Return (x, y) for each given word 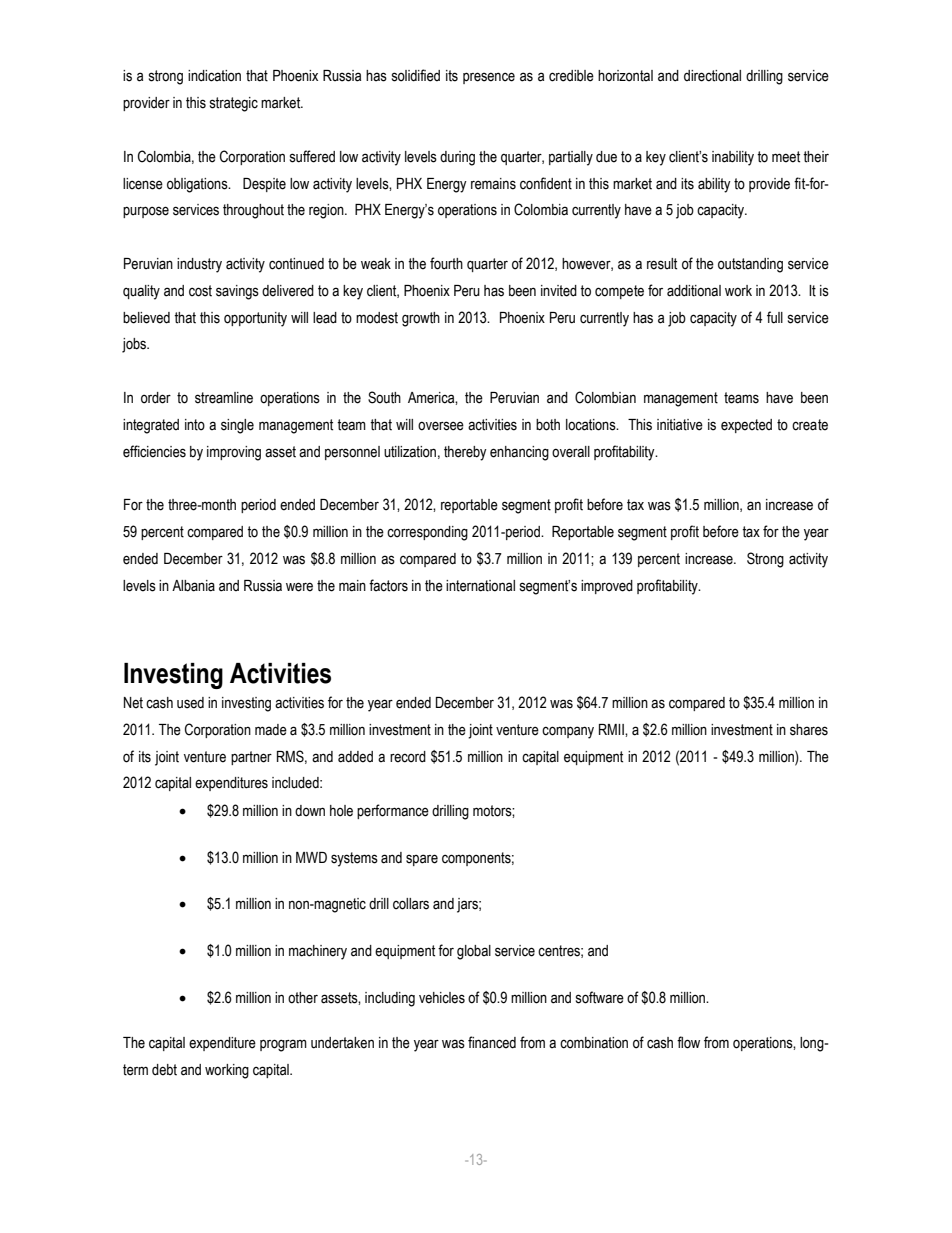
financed (492, 1042)
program (283, 1045)
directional (712, 76)
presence (489, 78)
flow (688, 1042)
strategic (234, 104)
